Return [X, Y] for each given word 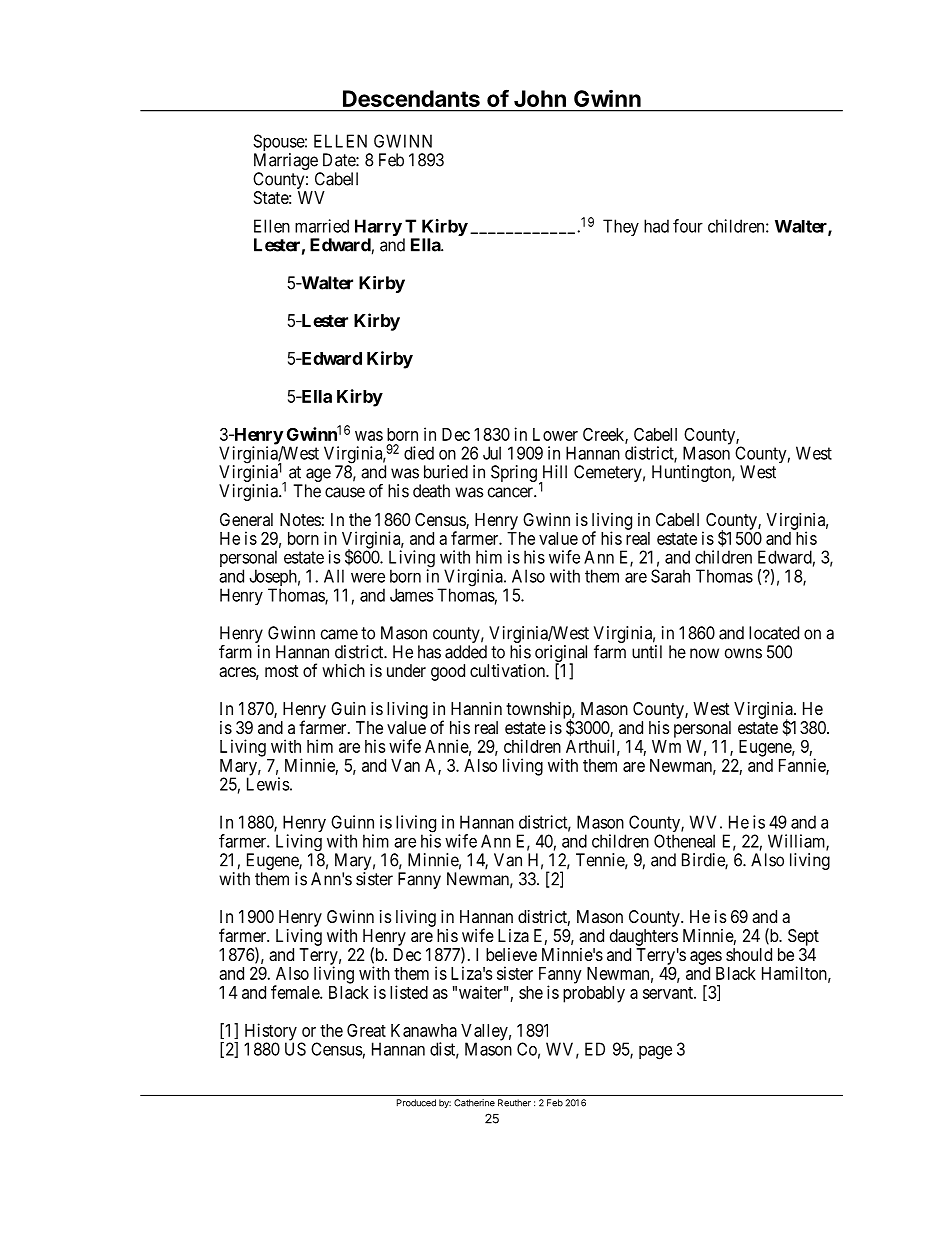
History [271, 1033]
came [339, 634]
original [561, 654]
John [540, 98]
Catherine [474, 1103]
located [774, 633]
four [688, 226]
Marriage [287, 163]
